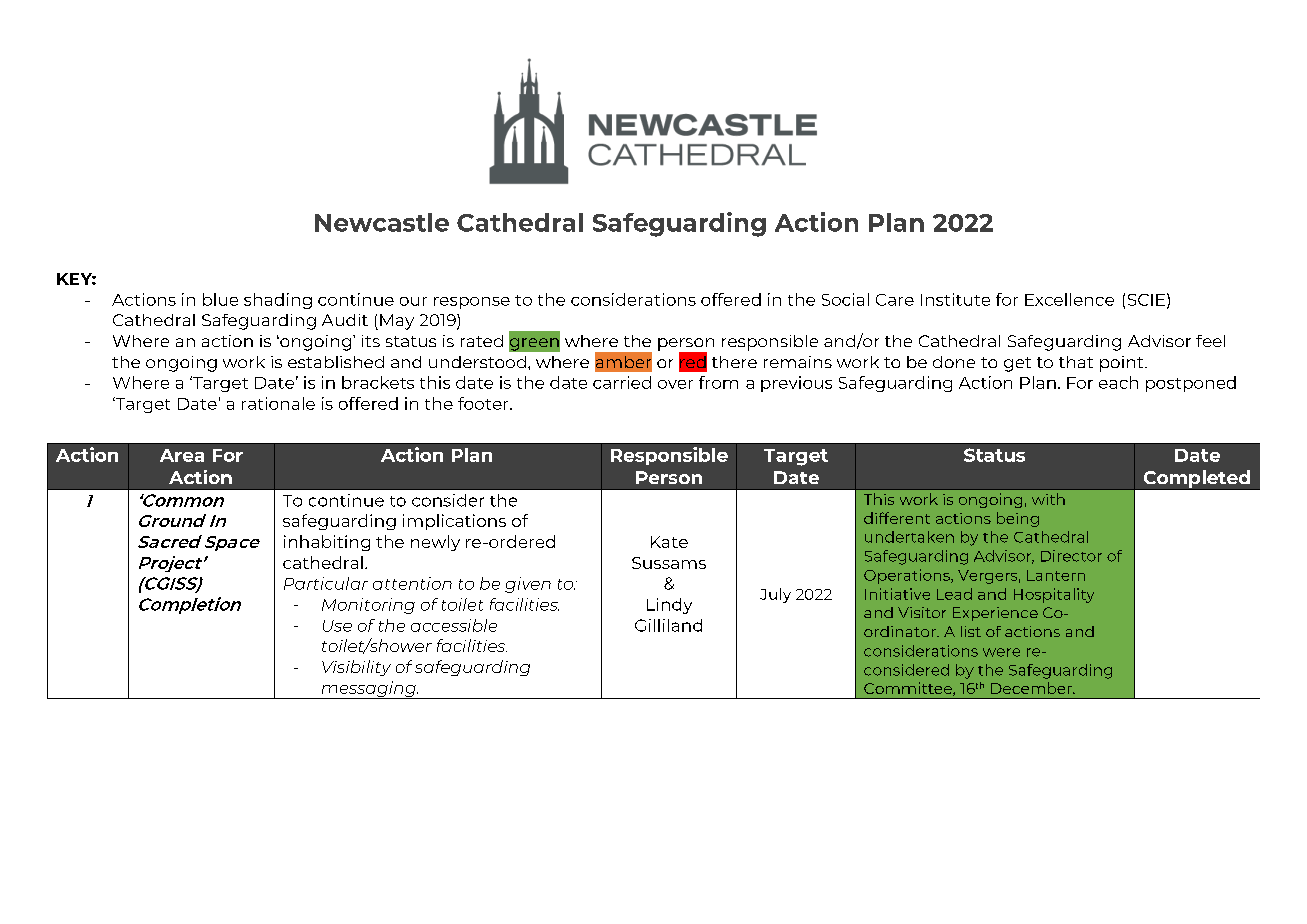  Describe the element at coordinates (484, 403) in the screenshot. I see `footer` at that location.
